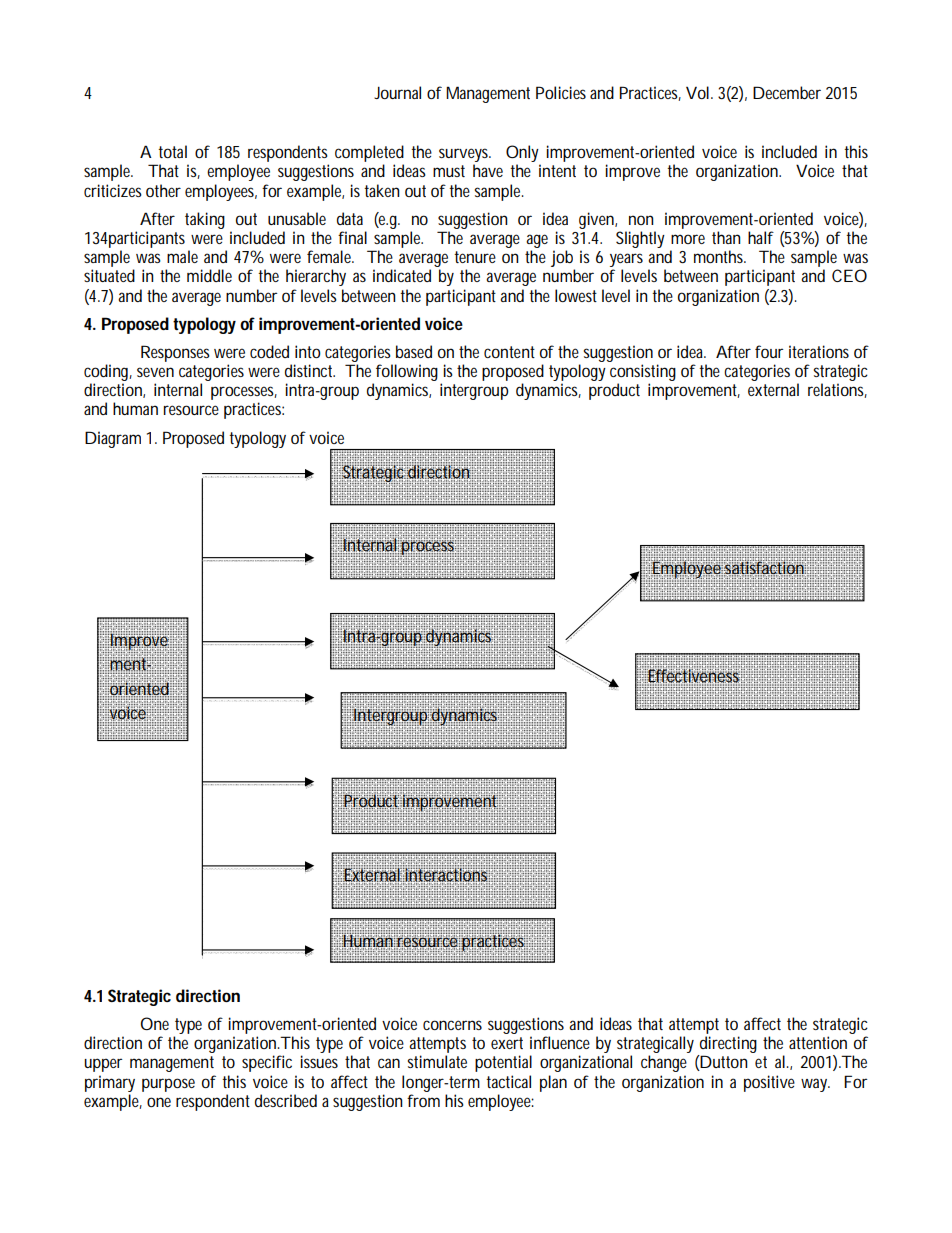 Image resolution: width=952 pixels, height=1233 pixels. What do you see at coordinates (728, 1044) in the page?
I see `directing` at bounding box center [728, 1044].
